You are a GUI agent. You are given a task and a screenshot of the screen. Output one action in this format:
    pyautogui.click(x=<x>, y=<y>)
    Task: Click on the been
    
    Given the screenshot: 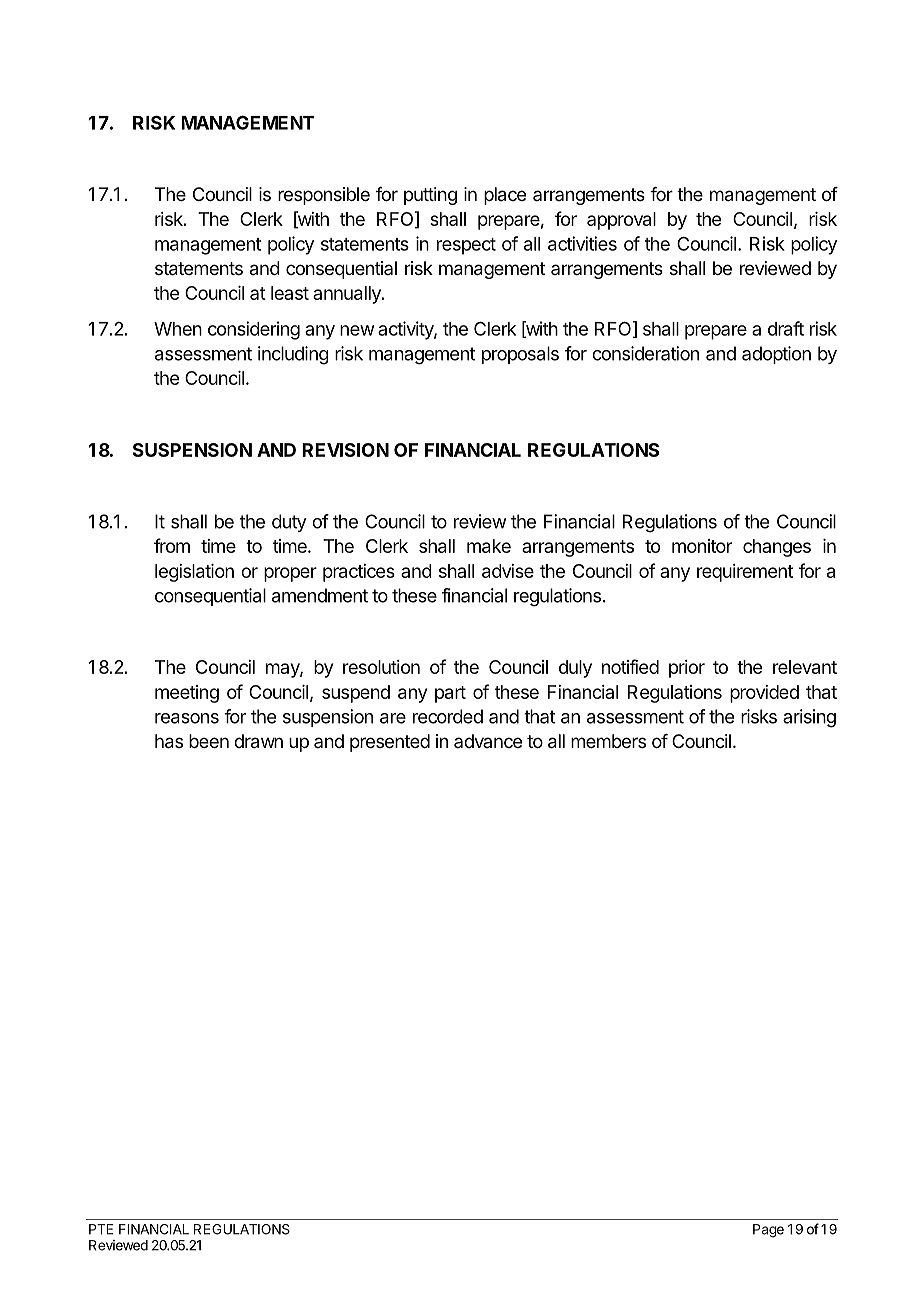 What is the action you would take?
    pyautogui.click(x=209, y=741)
